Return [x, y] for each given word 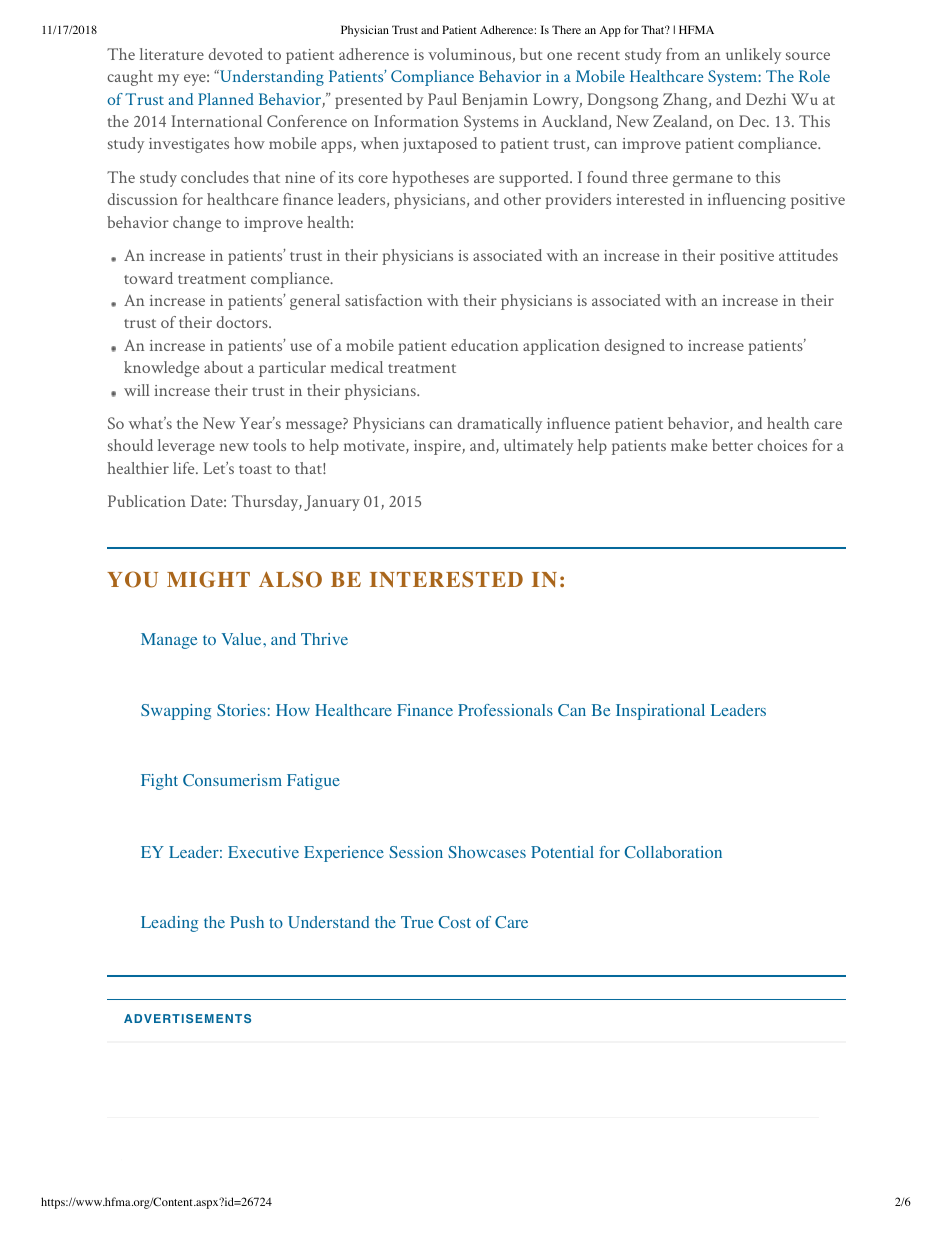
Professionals [505, 710]
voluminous [470, 55]
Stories [241, 710]
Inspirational [660, 712]
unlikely [753, 56]
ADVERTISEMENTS [187, 1018]
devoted [235, 54]
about [223, 367]
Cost [455, 922]
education [484, 345]
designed [634, 347]
